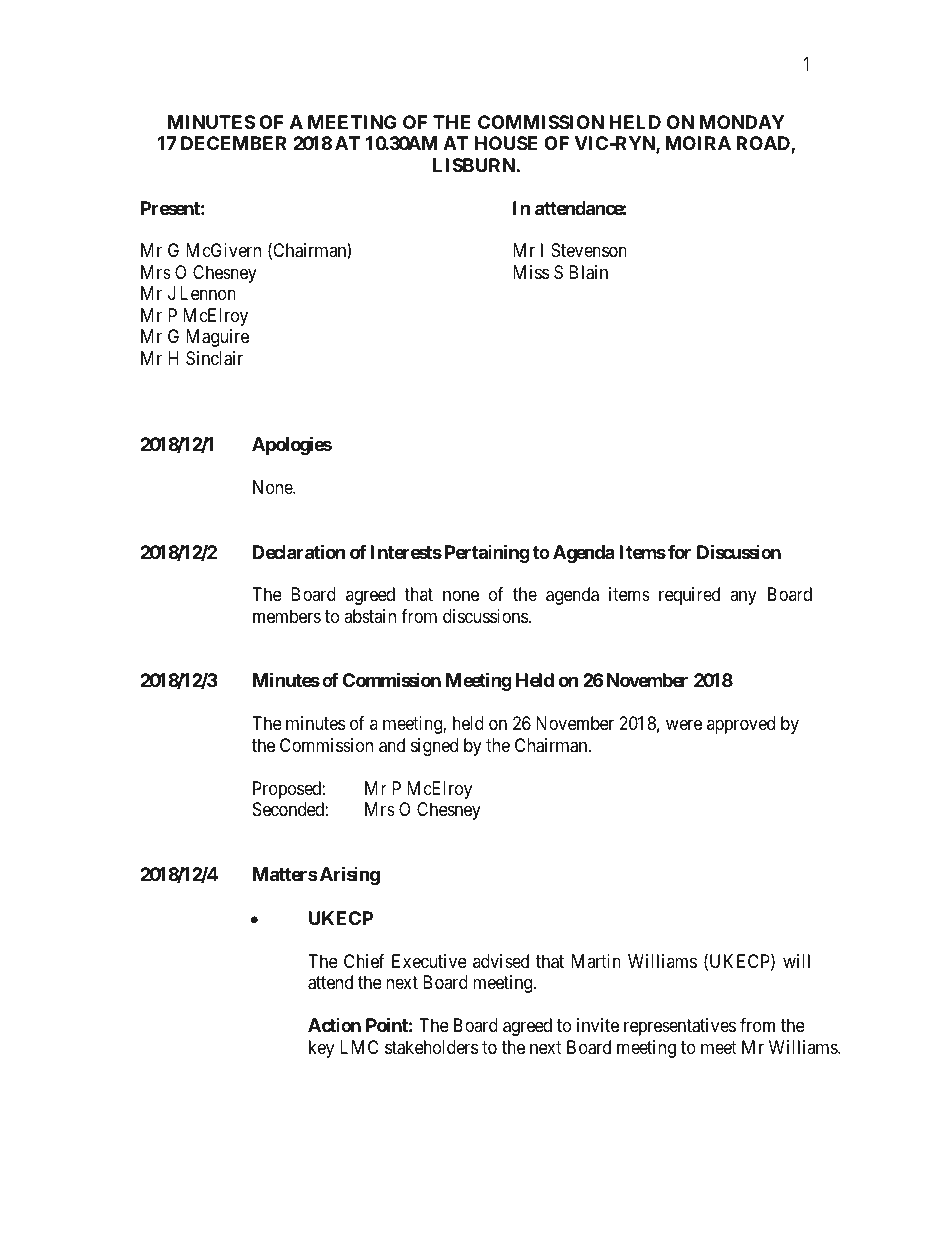  I want to click on members, so click(287, 616).
